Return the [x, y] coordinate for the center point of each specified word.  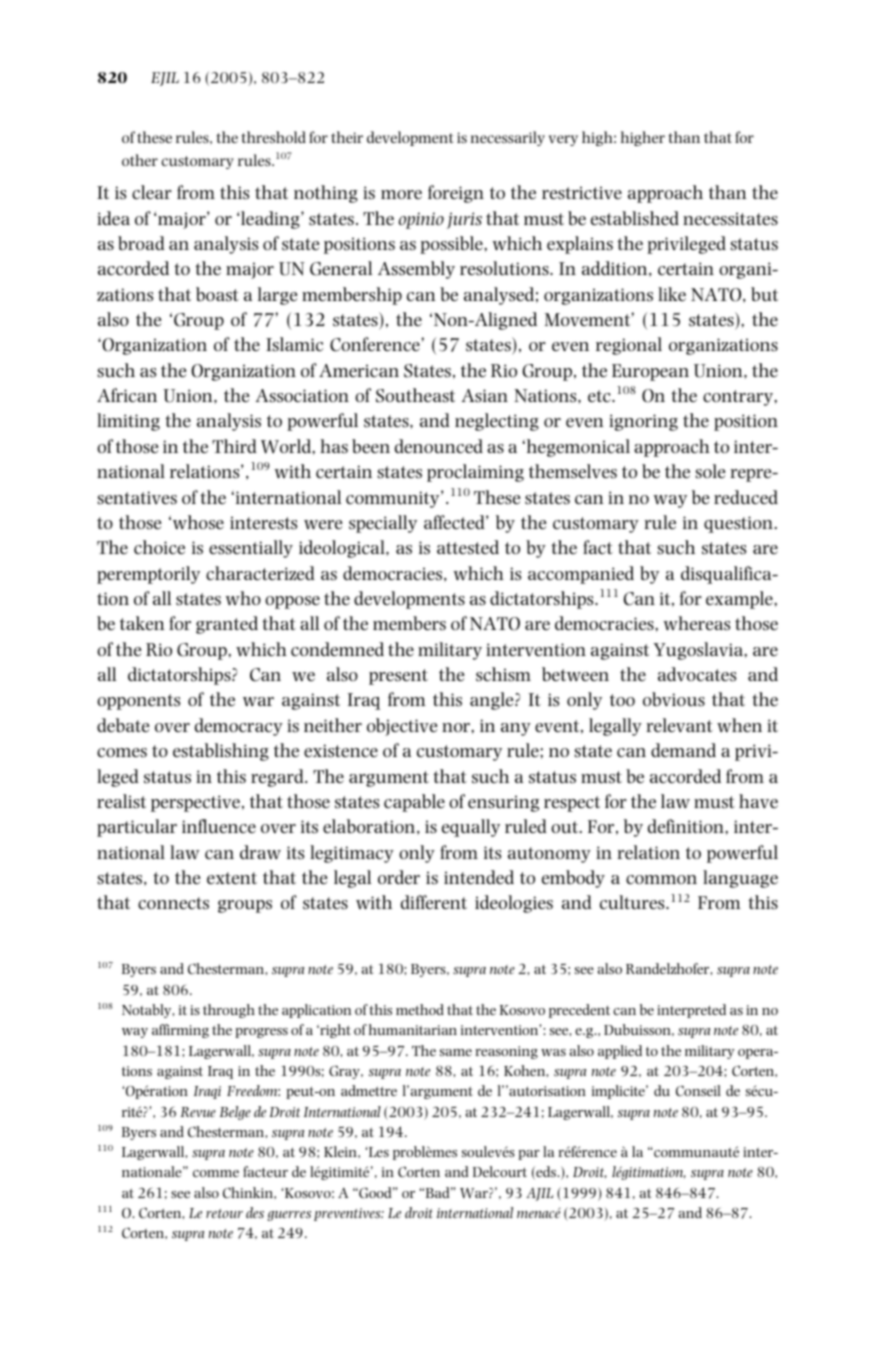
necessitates [730, 219]
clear [152, 192]
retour [224, 1213]
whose [198, 522]
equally [471, 828]
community [394, 499]
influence [219, 826]
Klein [341, 1151]
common [661, 880]
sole [710, 471]
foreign [456, 194]
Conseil [698, 1090]
